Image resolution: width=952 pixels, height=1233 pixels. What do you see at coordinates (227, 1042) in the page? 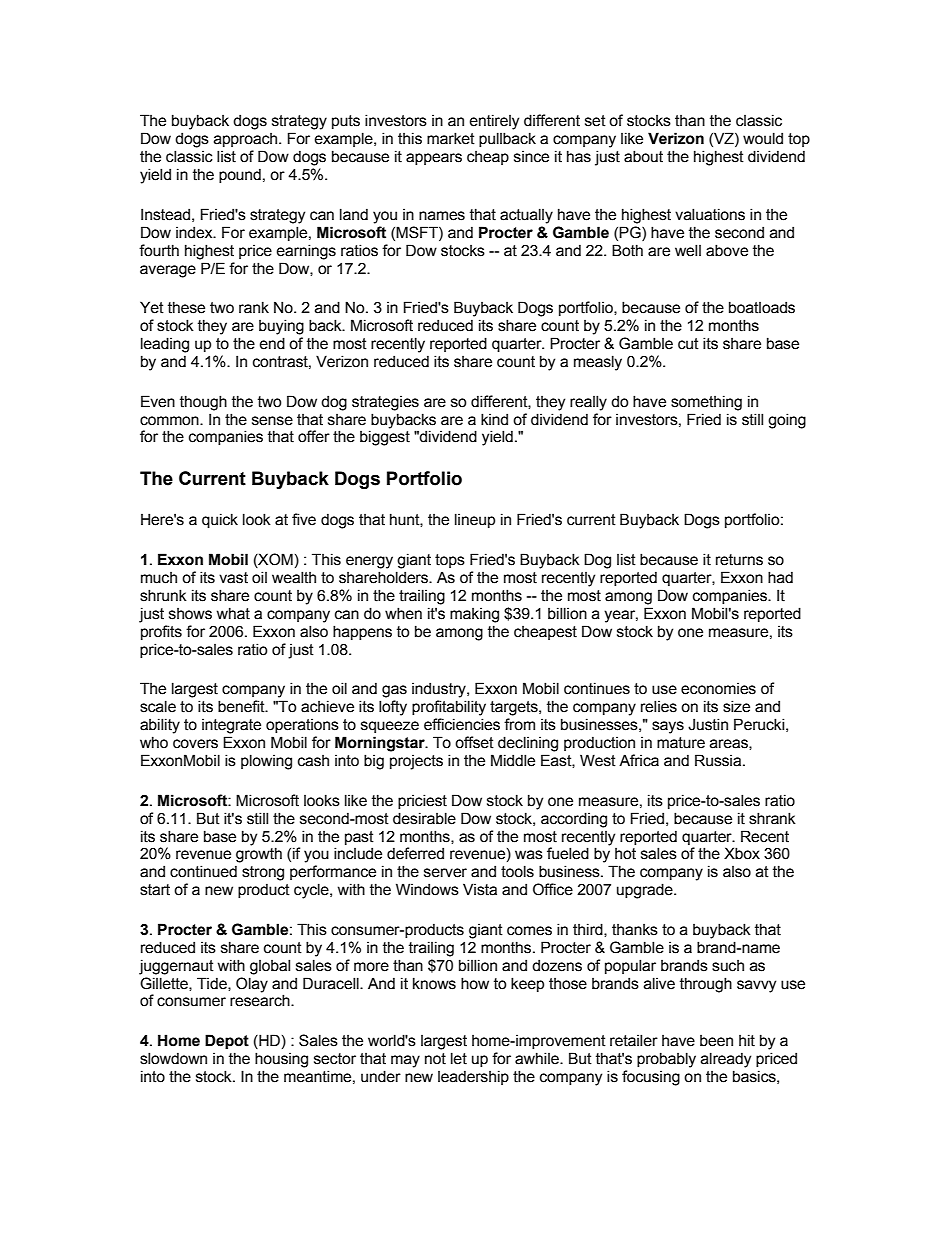
I see `Depot` at bounding box center [227, 1042].
